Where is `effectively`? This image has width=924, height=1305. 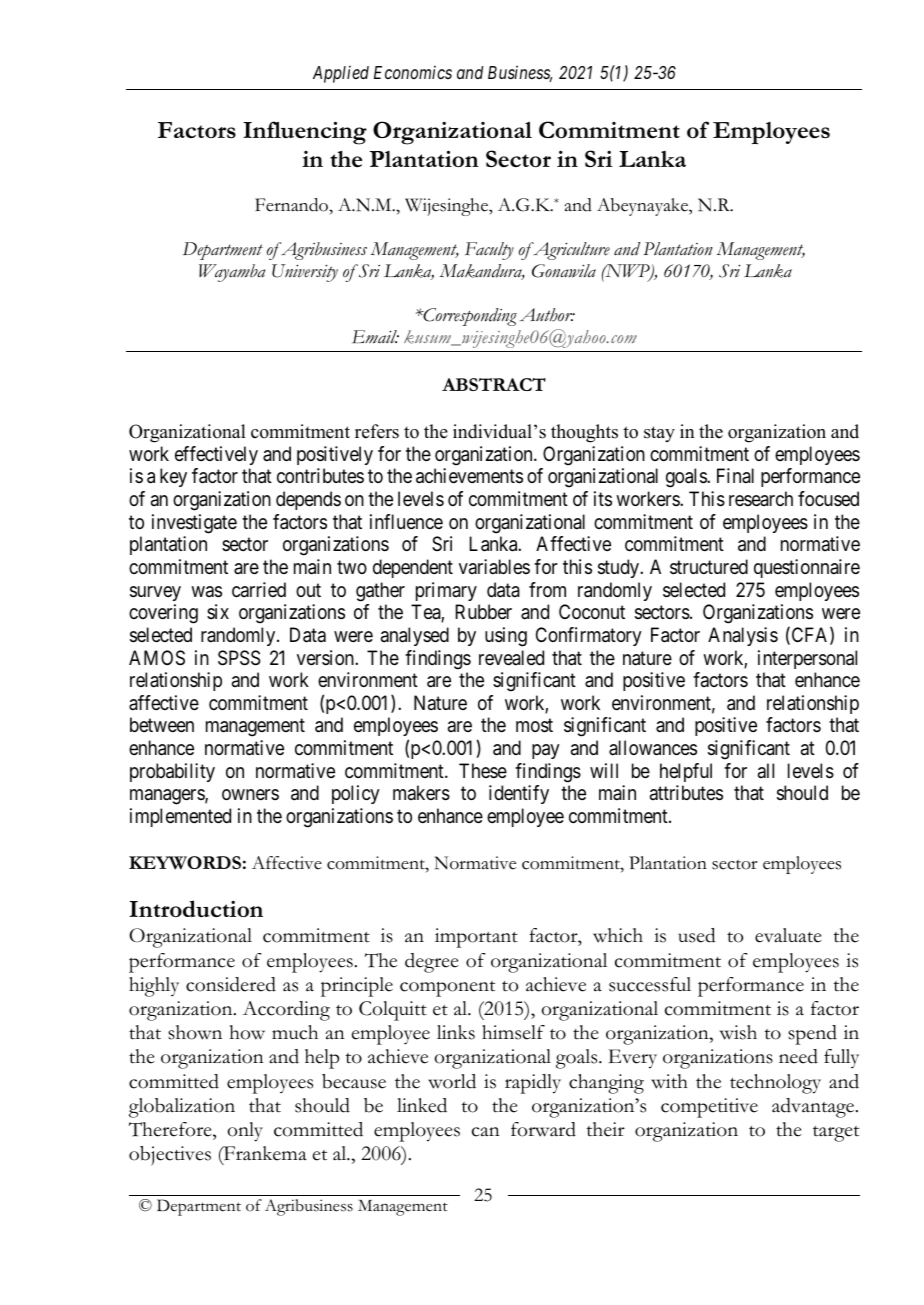
effectively is located at coordinates (216, 455).
